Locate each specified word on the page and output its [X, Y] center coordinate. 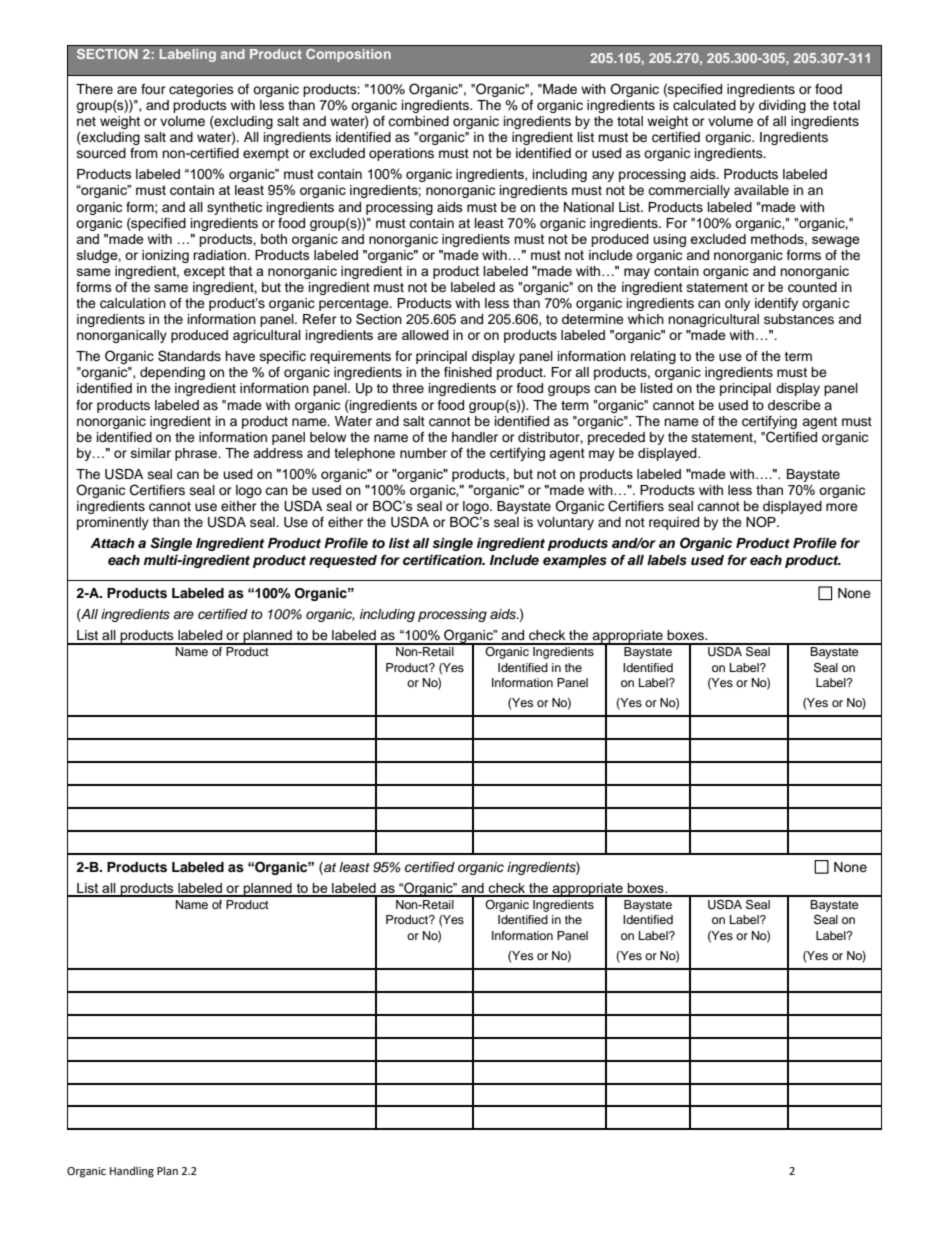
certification [443, 560]
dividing [782, 106]
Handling [132, 1172]
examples [575, 561]
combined [418, 121]
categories [201, 90]
